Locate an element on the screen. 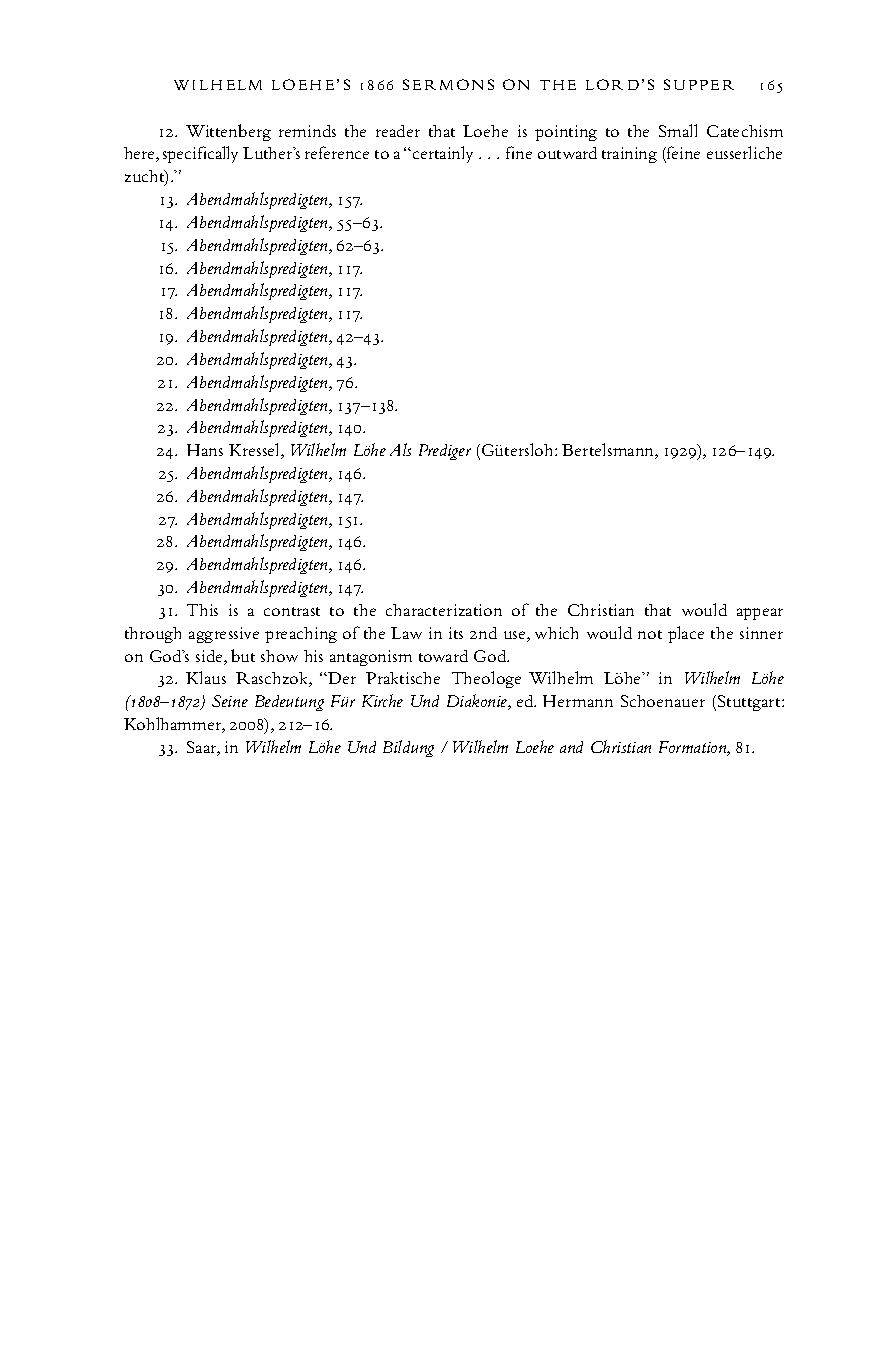 The image size is (896, 1345). Als is located at coordinates (400, 449).
